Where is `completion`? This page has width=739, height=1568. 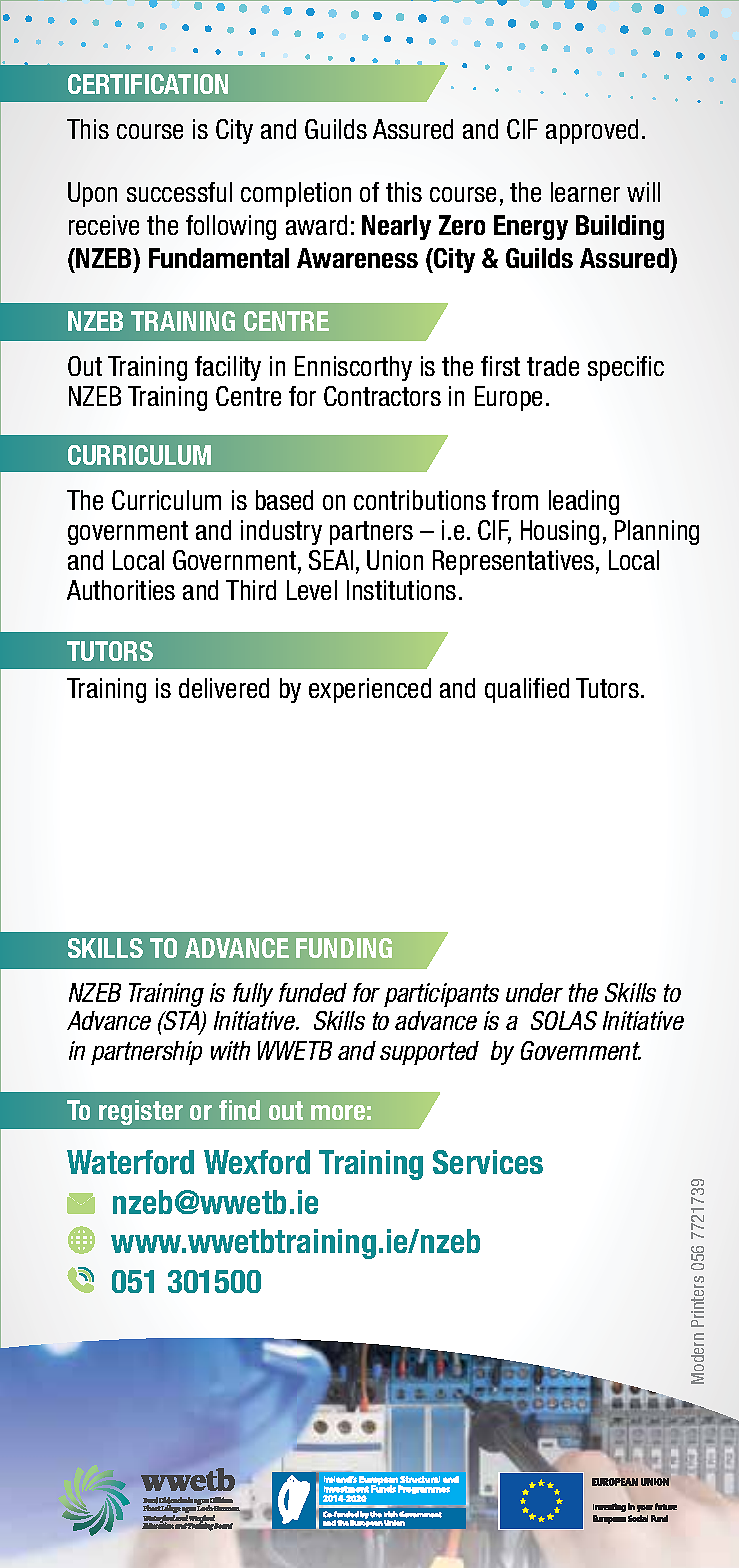 completion is located at coordinates (296, 194).
